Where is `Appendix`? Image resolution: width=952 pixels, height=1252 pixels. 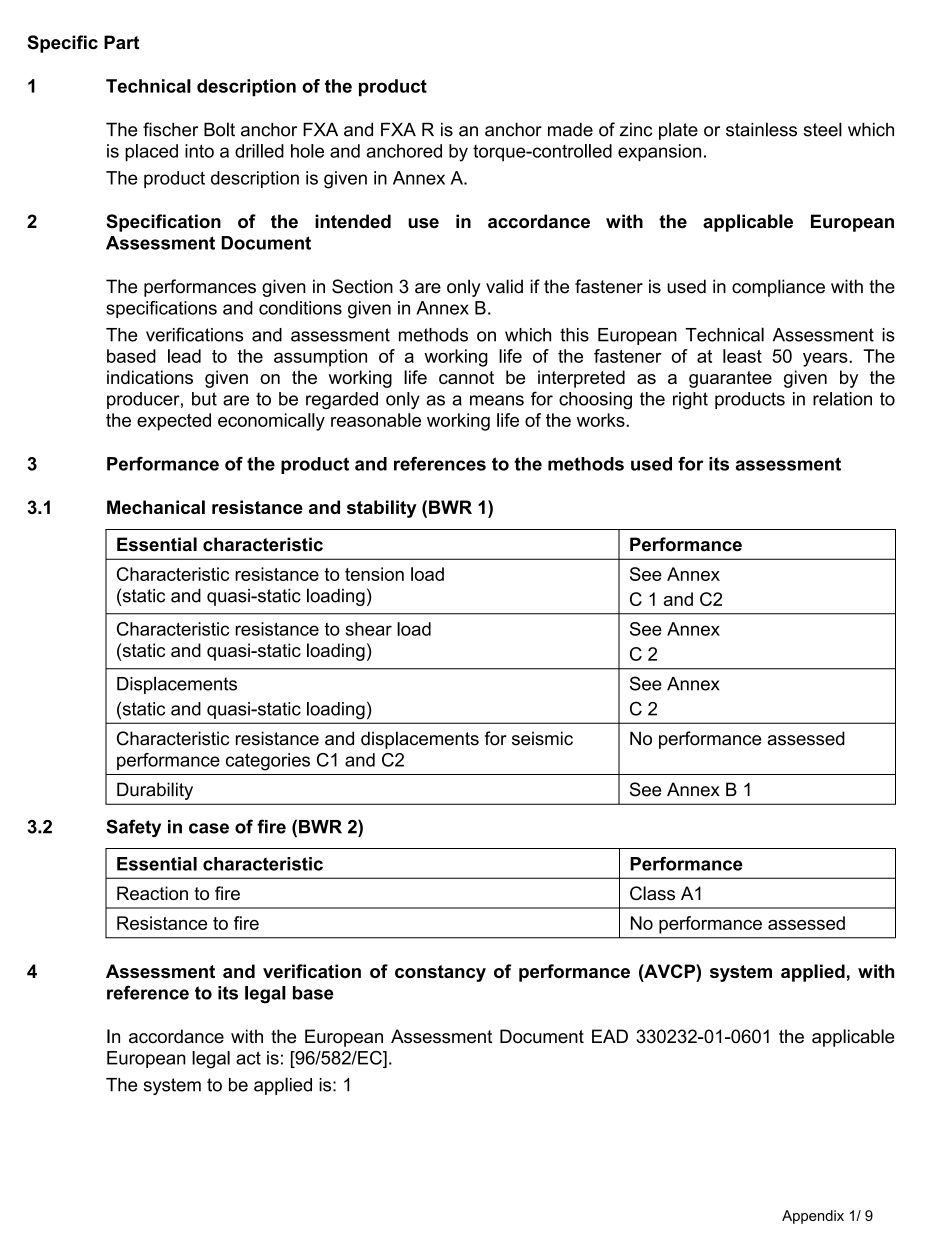 Appendix is located at coordinates (813, 1217).
